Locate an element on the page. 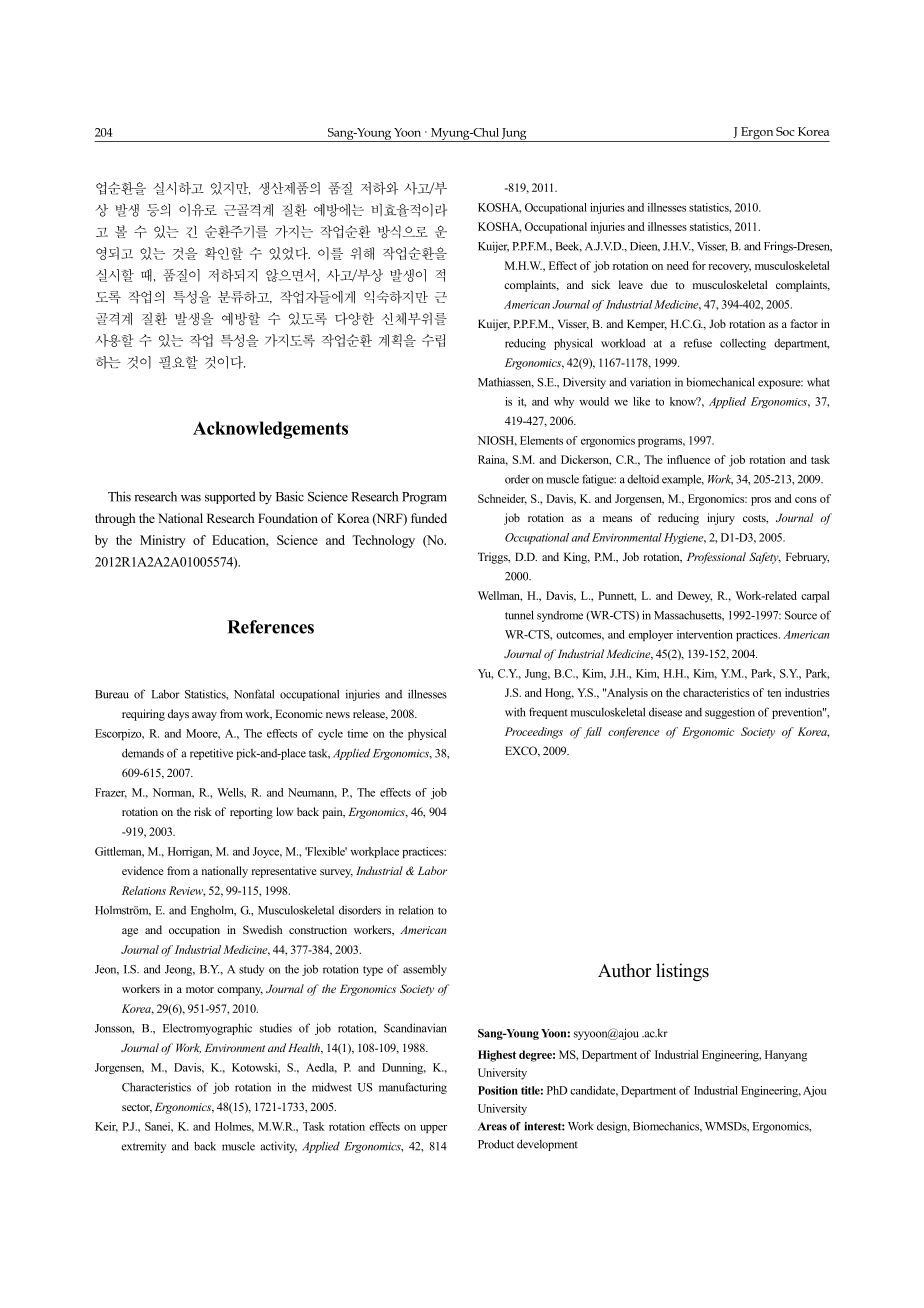  Review is located at coordinates (187, 891).
